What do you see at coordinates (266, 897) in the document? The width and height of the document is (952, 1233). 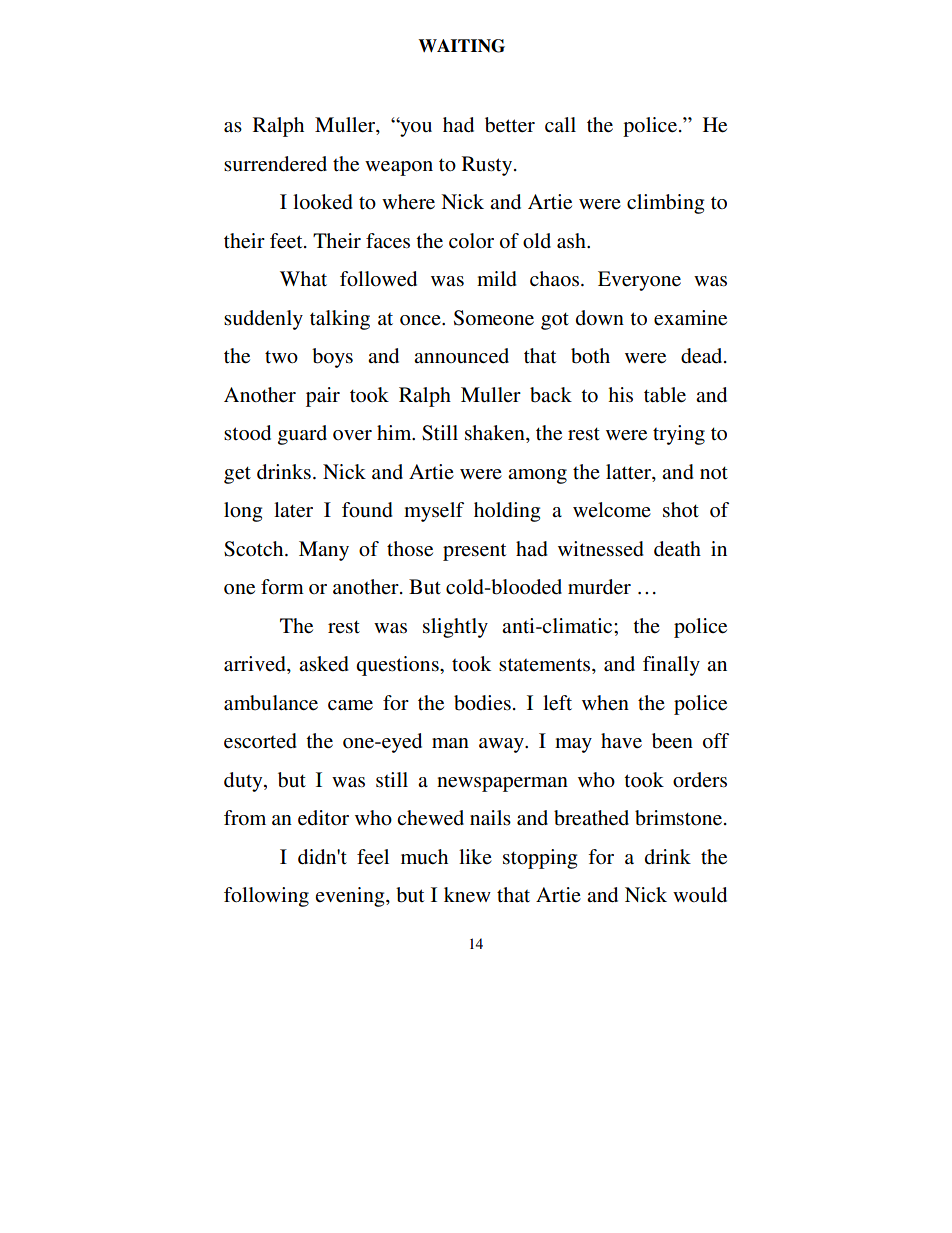 I see `following` at bounding box center [266, 897].
